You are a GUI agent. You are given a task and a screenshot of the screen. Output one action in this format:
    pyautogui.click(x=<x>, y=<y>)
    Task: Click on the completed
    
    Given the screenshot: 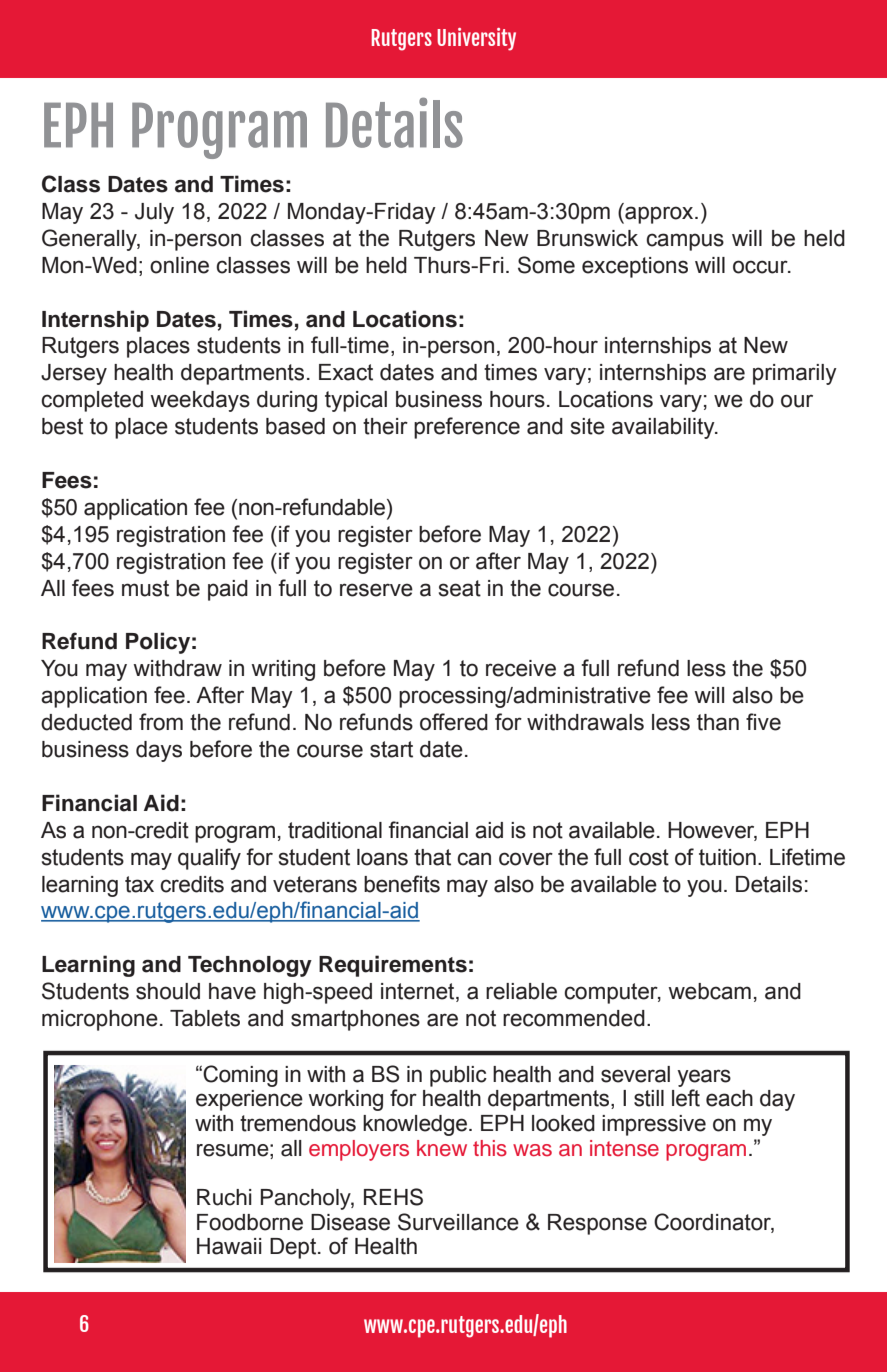 What is the action you would take?
    pyautogui.click(x=92, y=401)
